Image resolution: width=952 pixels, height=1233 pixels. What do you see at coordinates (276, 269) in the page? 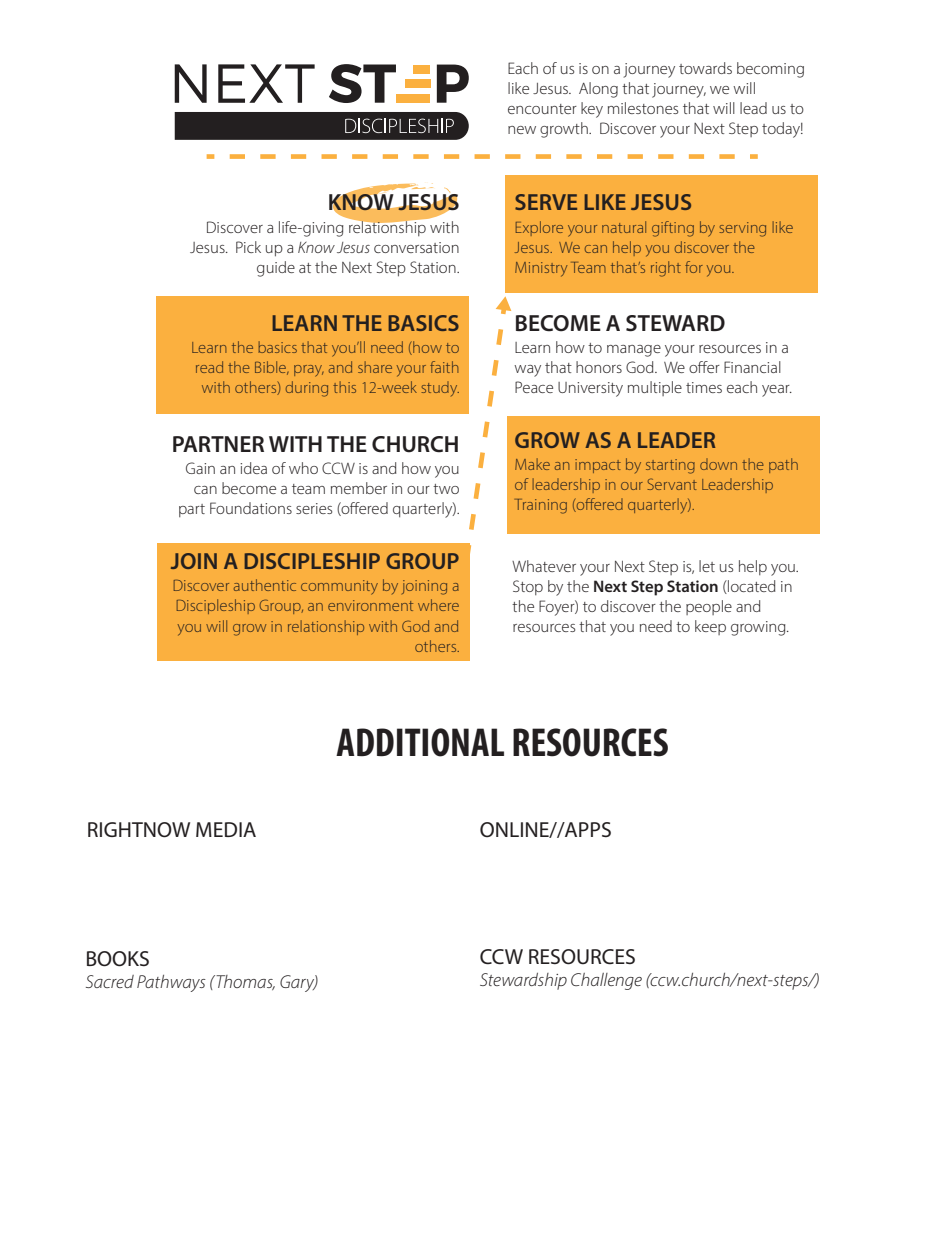
I see `guide` at bounding box center [276, 269].
